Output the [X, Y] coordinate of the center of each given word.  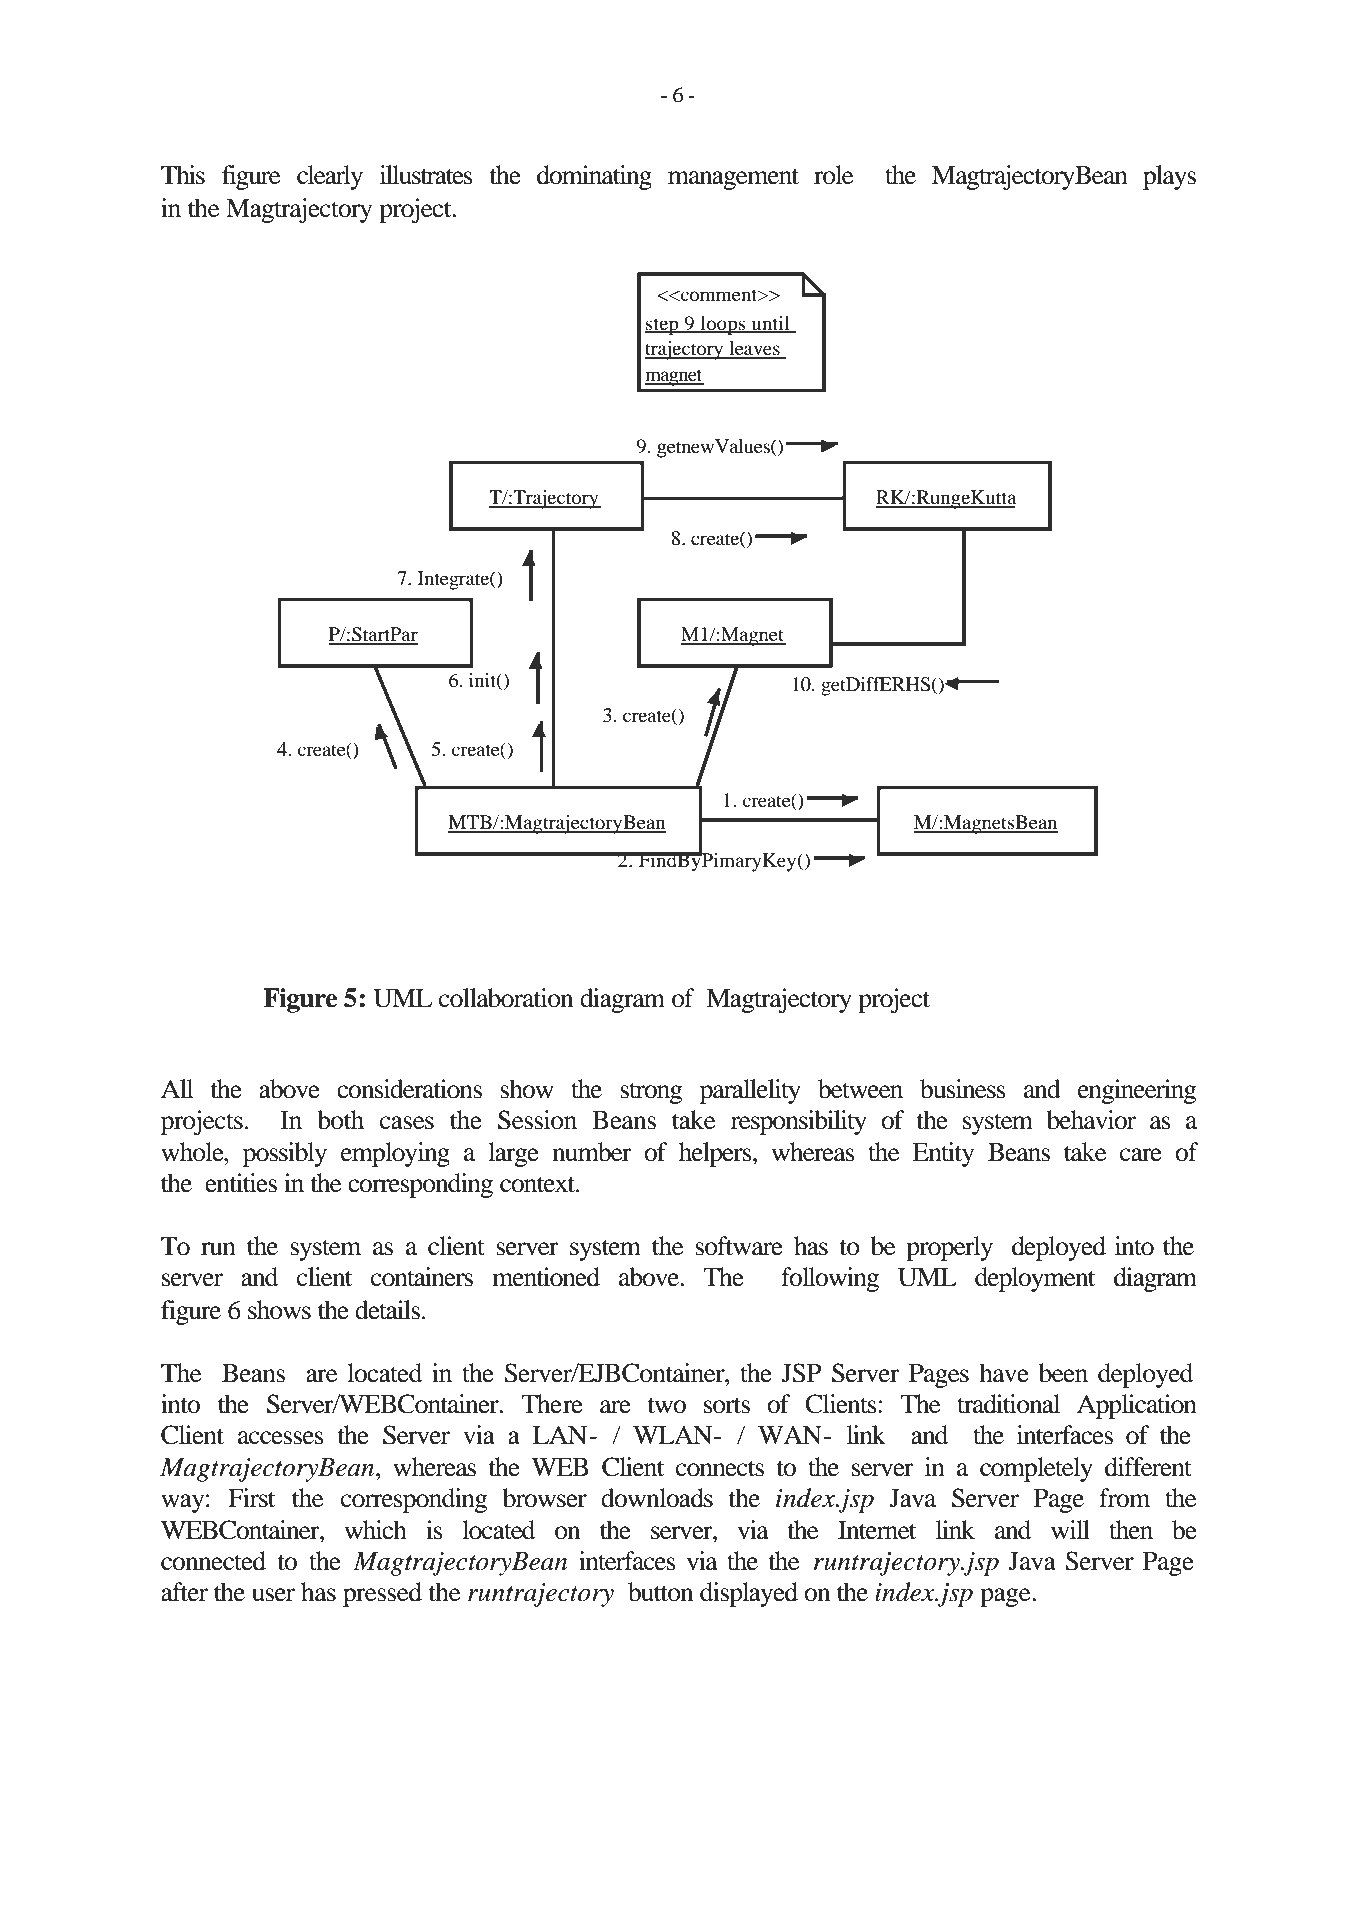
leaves [754, 349]
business [963, 1089]
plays [1169, 177]
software [739, 1246]
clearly [330, 177]
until [770, 324]
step [663, 326]
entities [241, 1183]
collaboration [506, 998]
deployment [1035, 1279]
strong [651, 1093]
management [733, 179]
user [273, 1595]
